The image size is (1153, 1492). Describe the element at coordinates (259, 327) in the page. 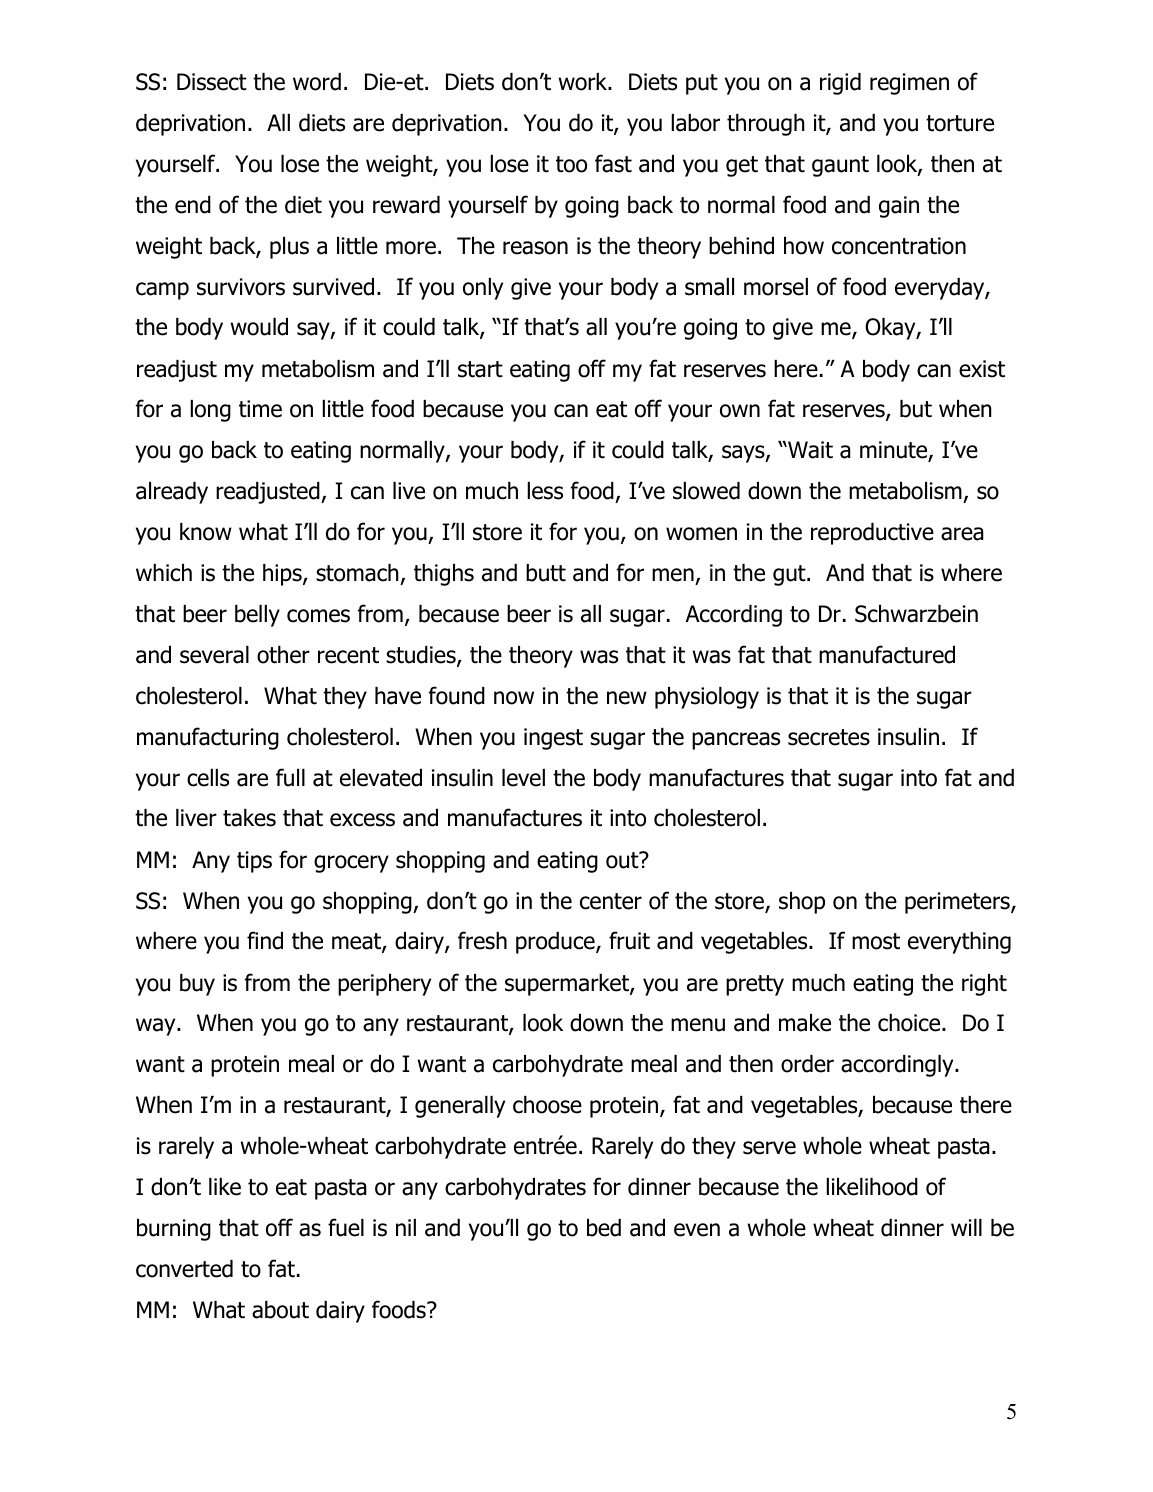

I see `would` at that location.
